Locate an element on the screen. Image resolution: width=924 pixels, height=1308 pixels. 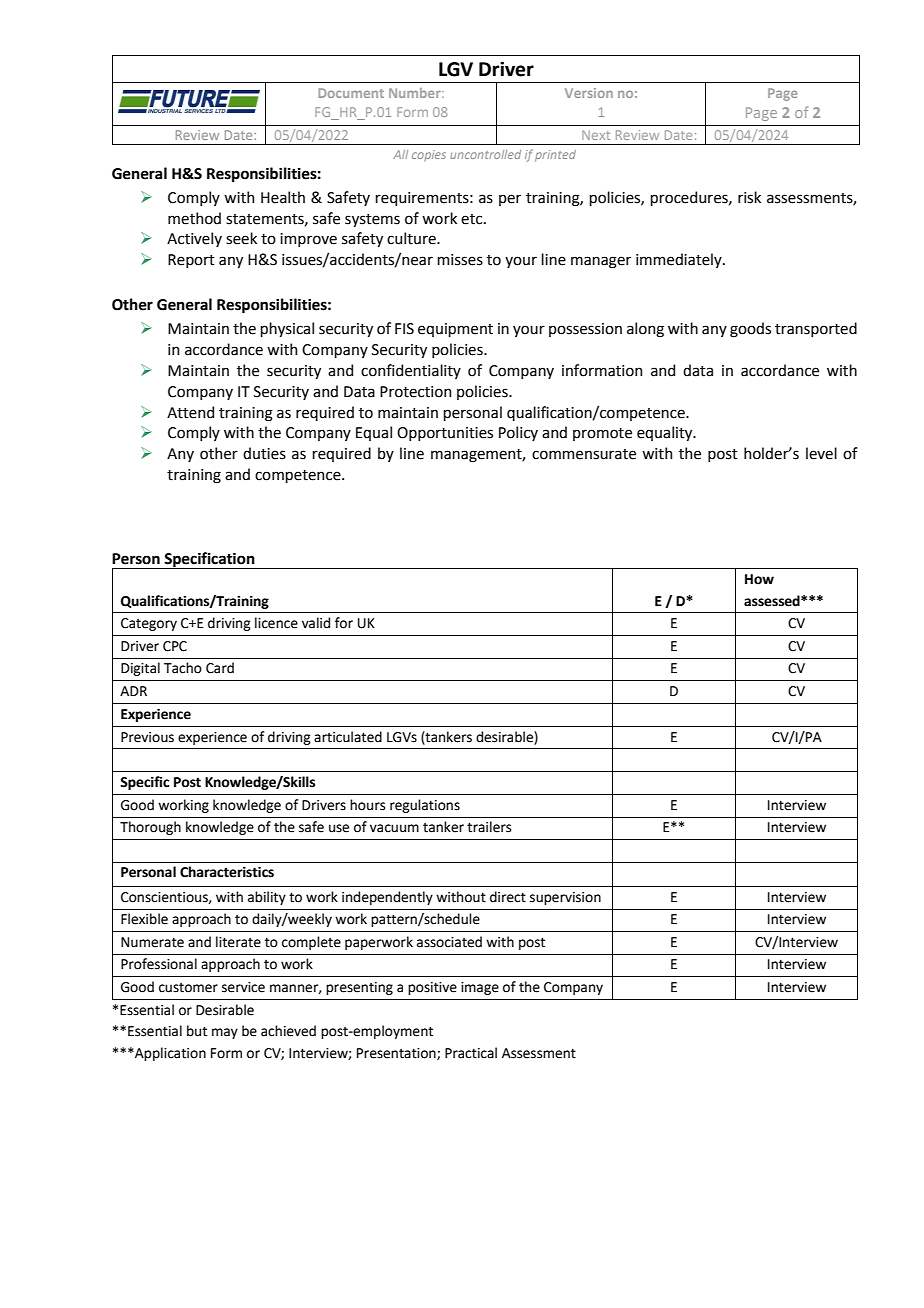
licence is located at coordinates (276, 623).
